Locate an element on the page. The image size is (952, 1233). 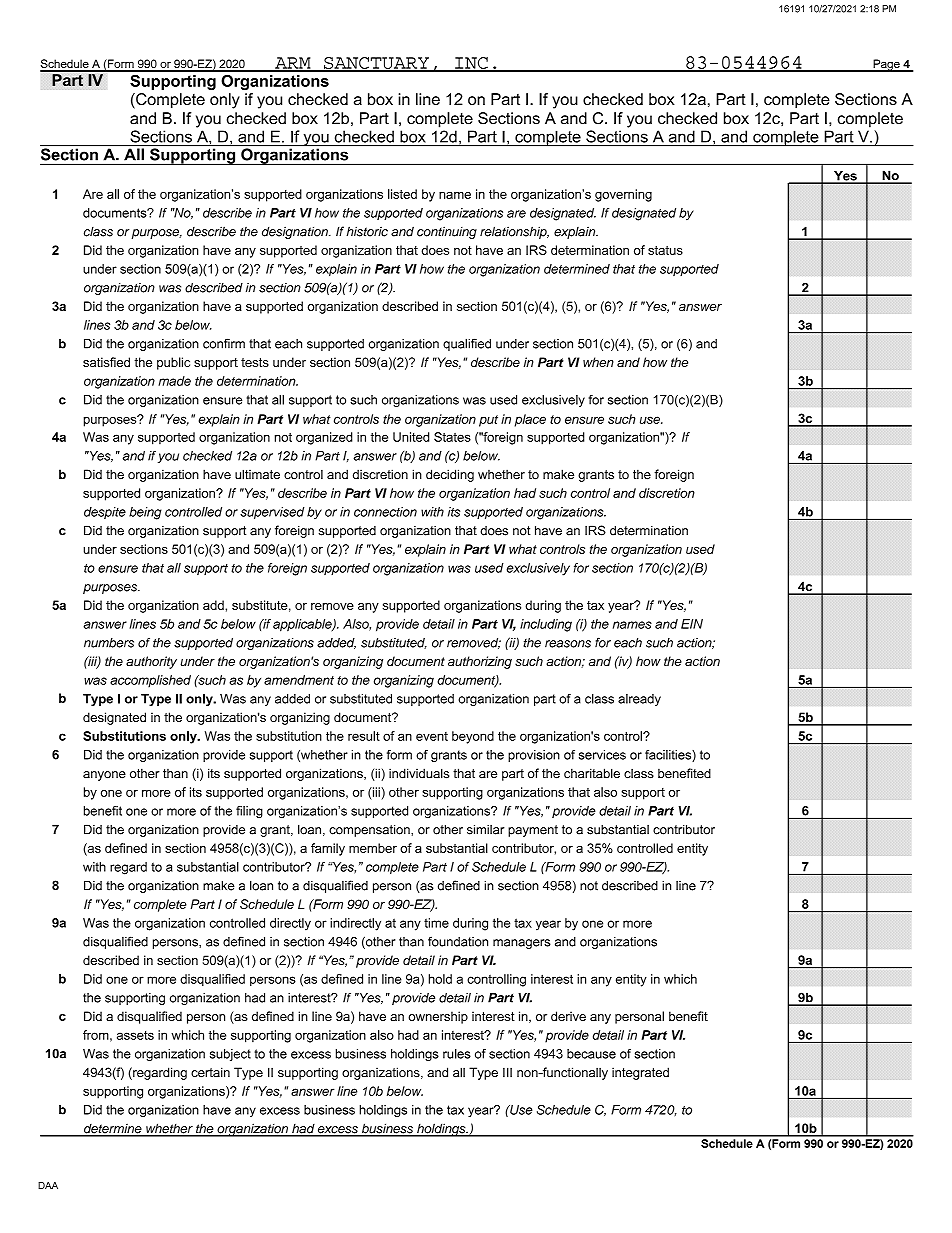
rules is located at coordinates (457, 1054).
